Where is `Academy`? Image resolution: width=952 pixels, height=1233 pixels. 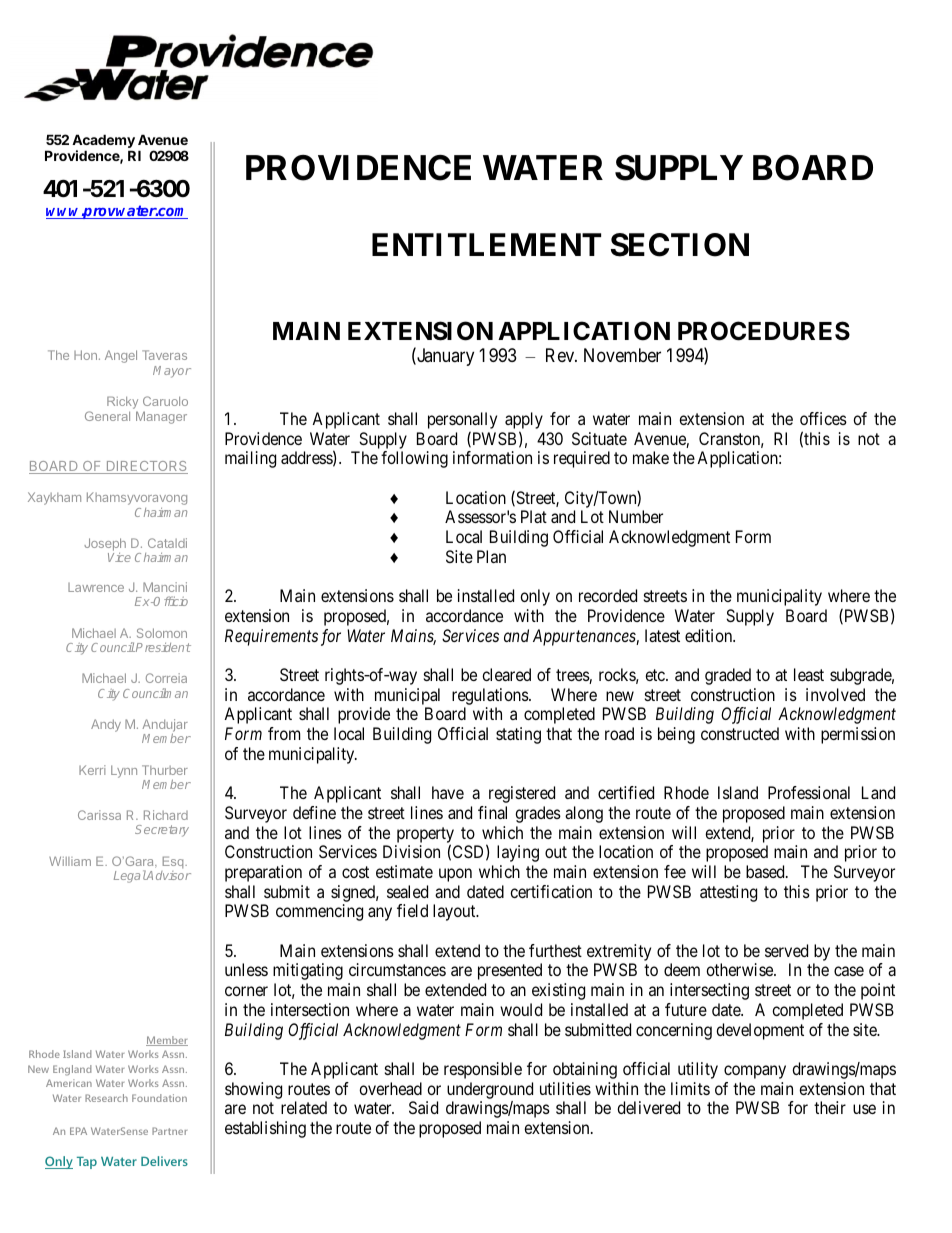
Academy is located at coordinates (103, 141).
